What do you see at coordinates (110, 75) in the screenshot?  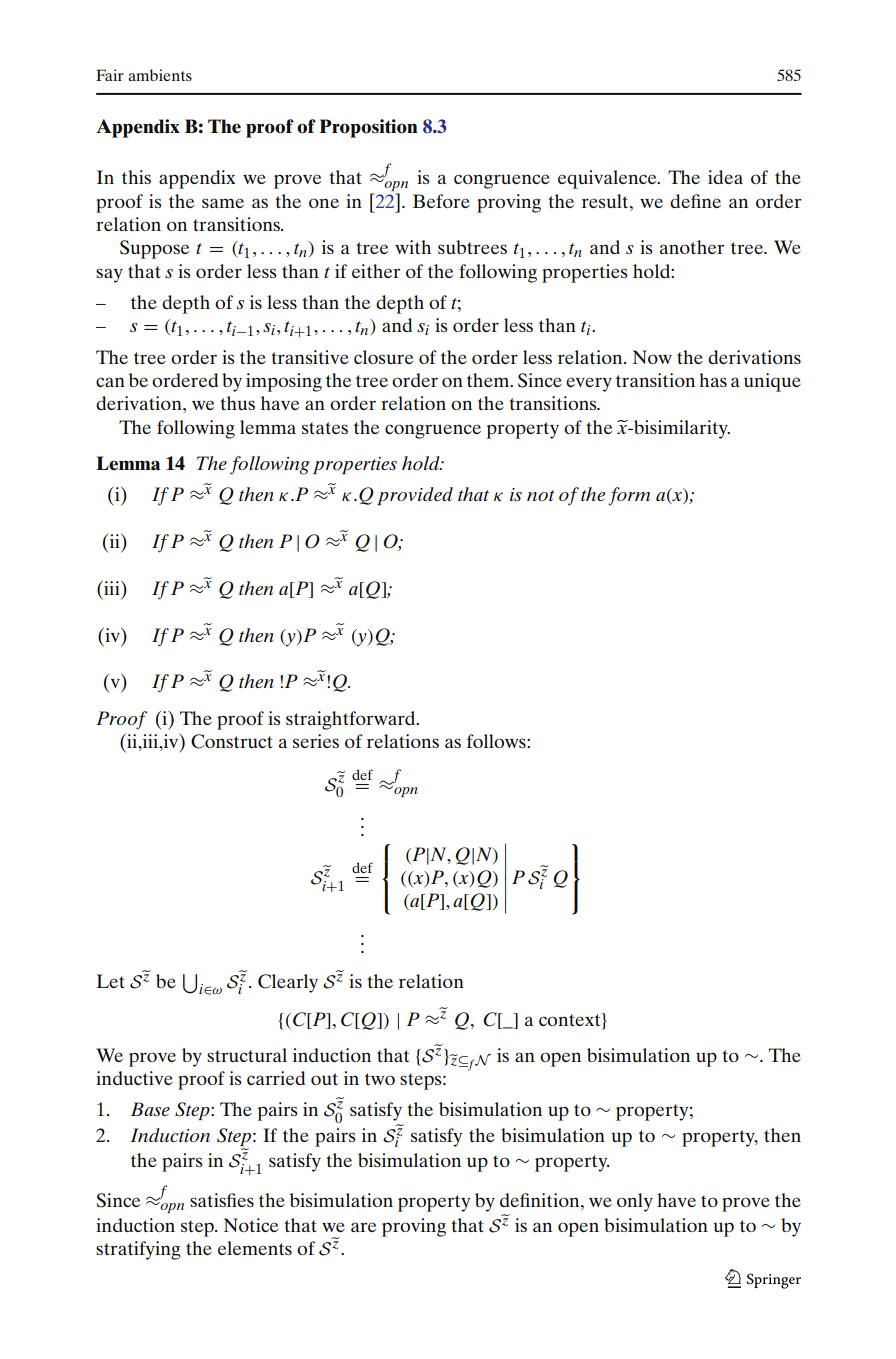 I see `Fair` at bounding box center [110, 75].
